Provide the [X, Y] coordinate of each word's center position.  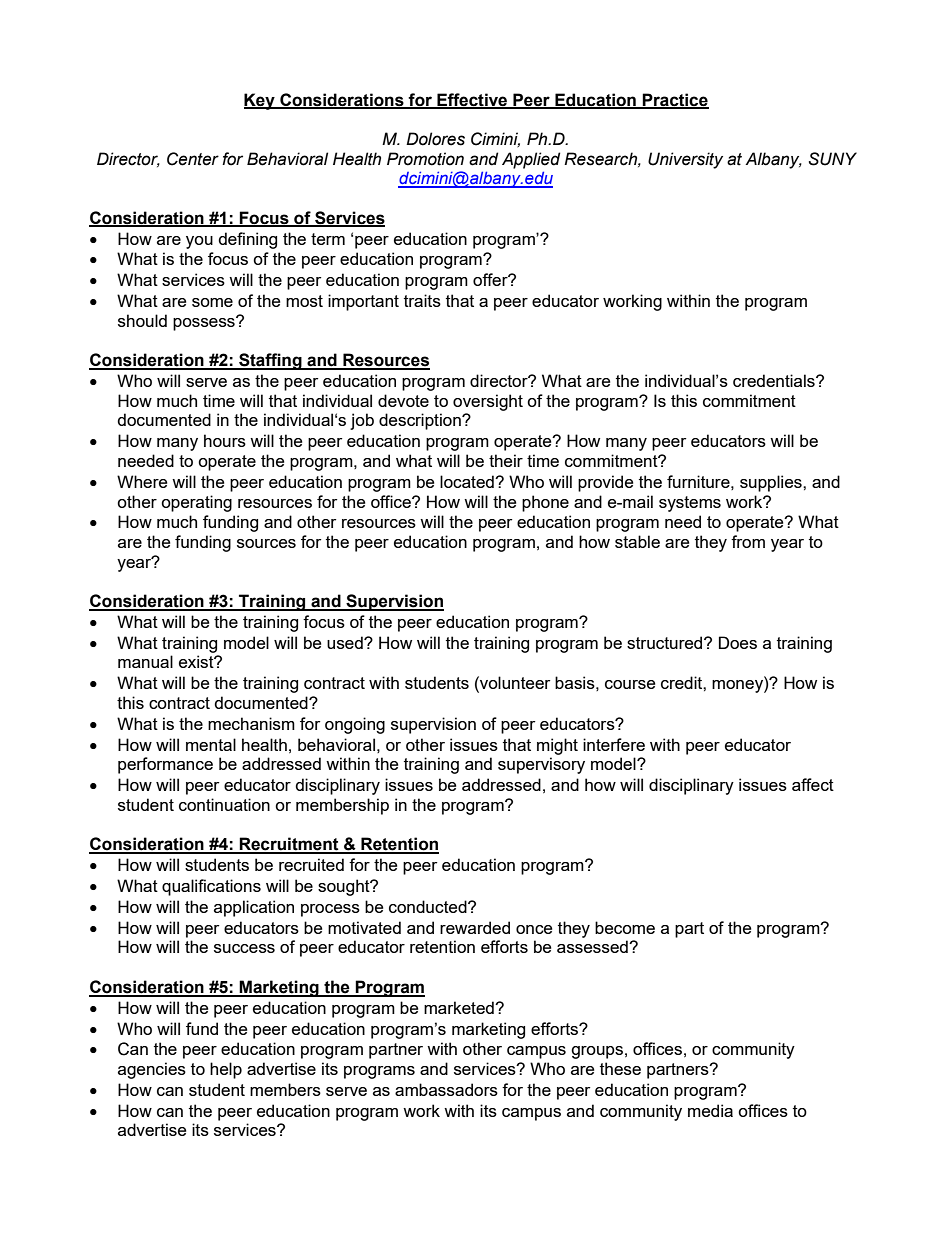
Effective [472, 100]
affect [813, 784]
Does [738, 642]
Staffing [270, 361]
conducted [429, 906]
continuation [224, 804]
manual [145, 661]
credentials [775, 380]
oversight [488, 402]
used [346, 642]
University [685, 160]
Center [193, 159]
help [226, 1070]
